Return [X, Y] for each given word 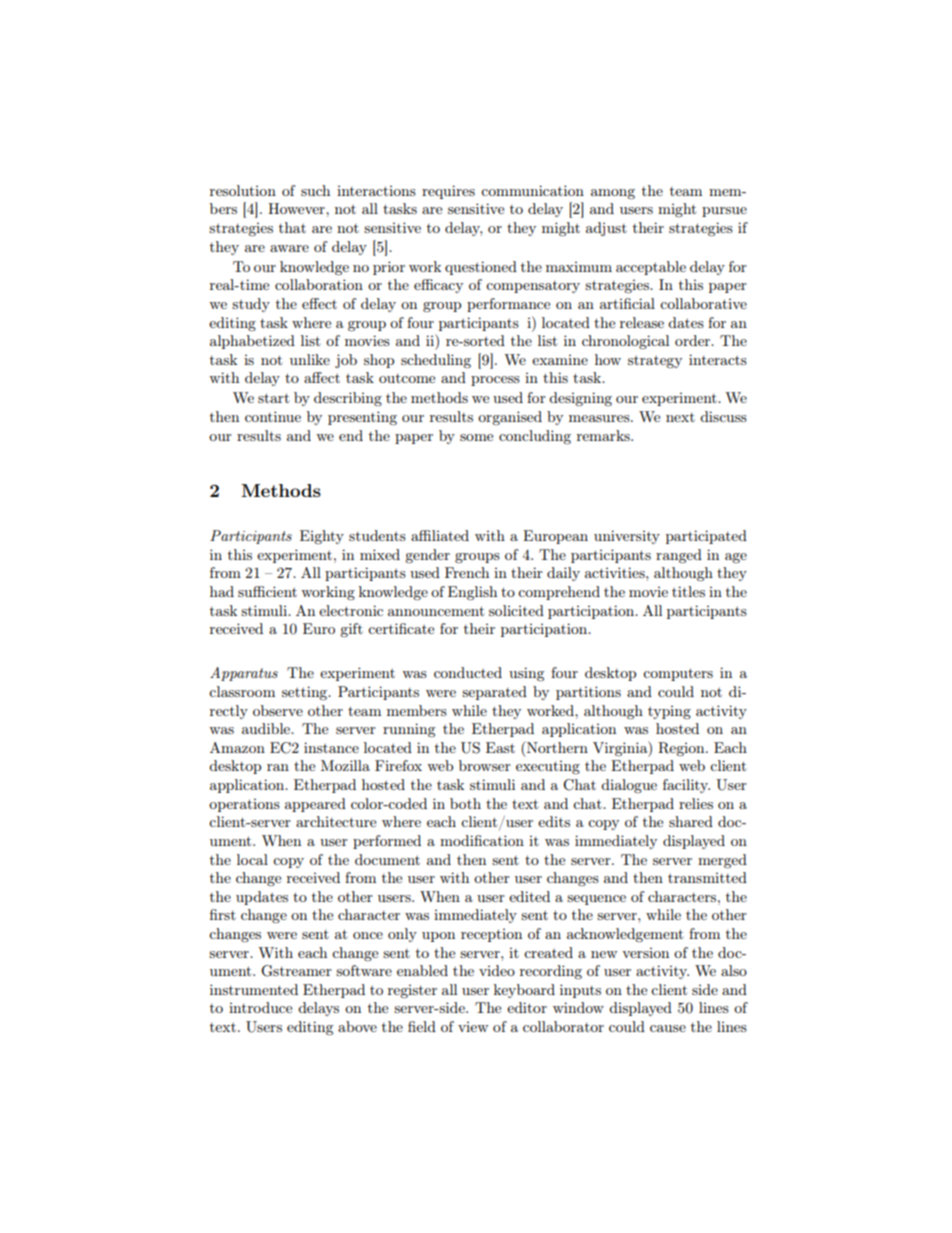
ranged [679, 556]
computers [678, 674]
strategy [655, 362]
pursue [724, 212]
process [495, 381]
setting [306, 693]
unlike [310, 359]
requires [448, 192]
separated [494, 693]
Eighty [322, 537]
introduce [260, 1007]
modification [482, 840]
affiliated [440, 535]
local [252, 859]
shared [691, 821]
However [297, 208]
